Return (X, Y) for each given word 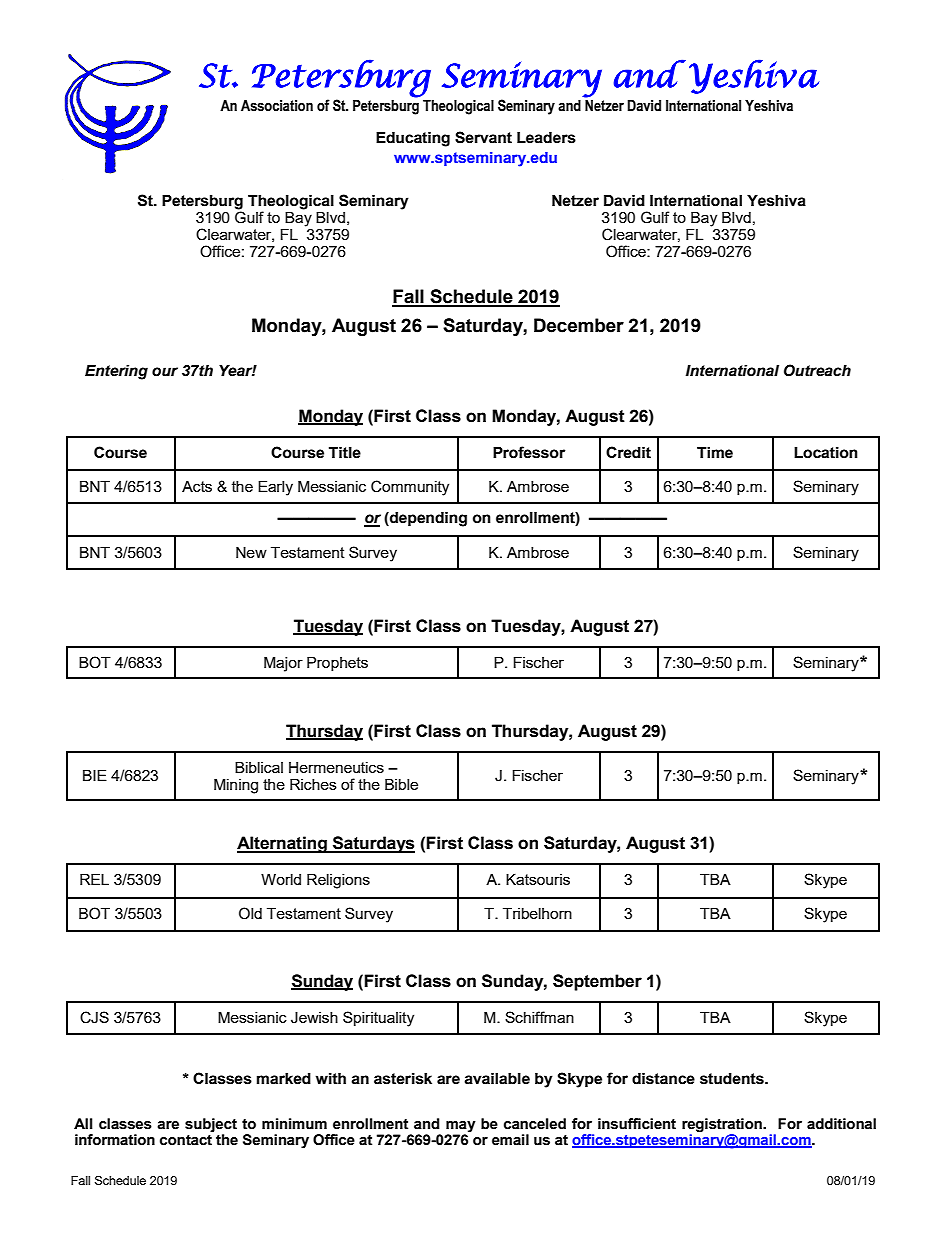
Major (283, 664)
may (461, 1127)
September (597, 982)
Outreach (817, 370)
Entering (116, 372)
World (281, 879)
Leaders (546, 138)
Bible (401, 784)
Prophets (337, 664)
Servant (483, 137)
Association (277, 106)
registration (723, 1125)
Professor (529, 452)
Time (715, 453)
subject (211, 1125)
